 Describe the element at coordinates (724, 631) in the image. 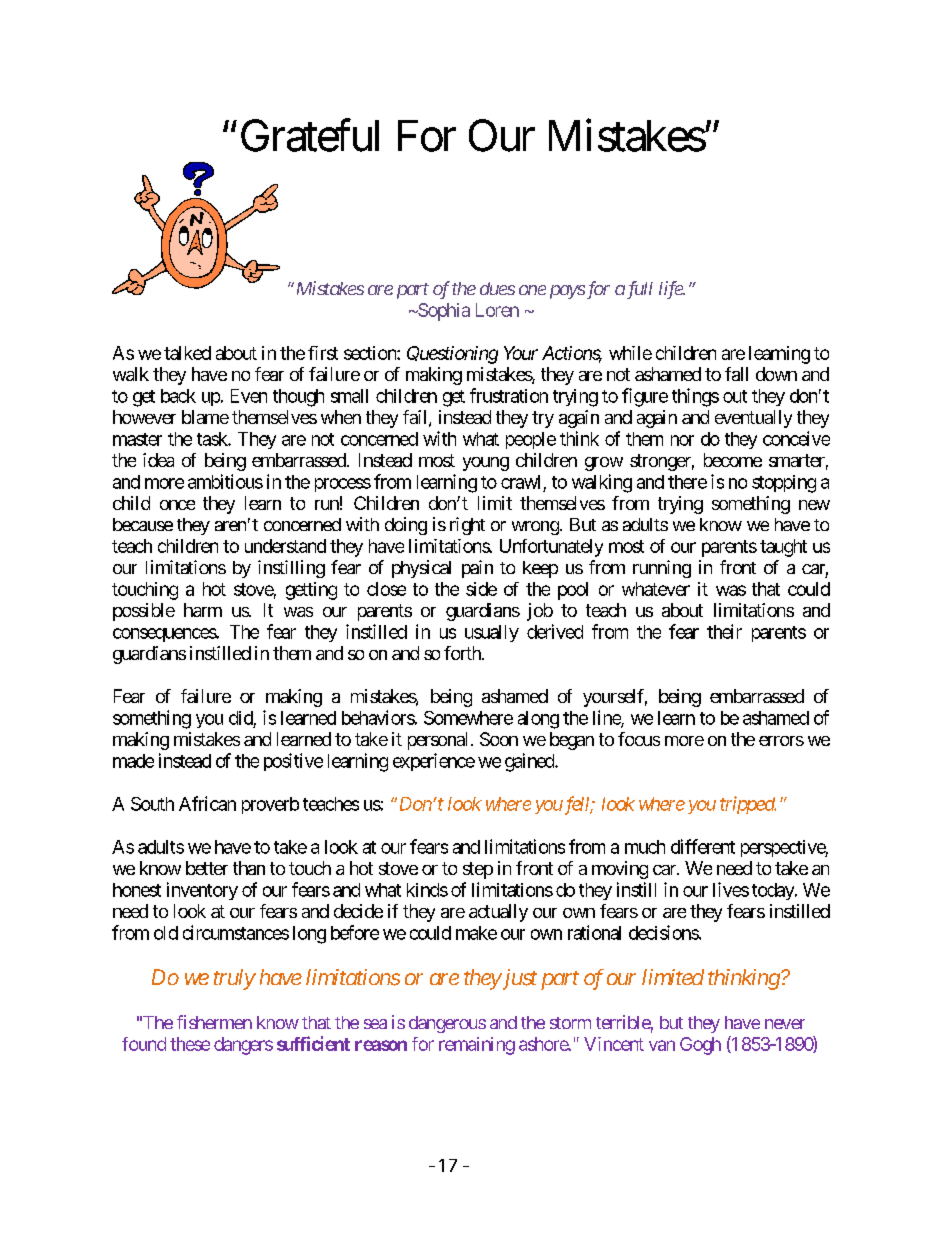

I see `their` at that location.
